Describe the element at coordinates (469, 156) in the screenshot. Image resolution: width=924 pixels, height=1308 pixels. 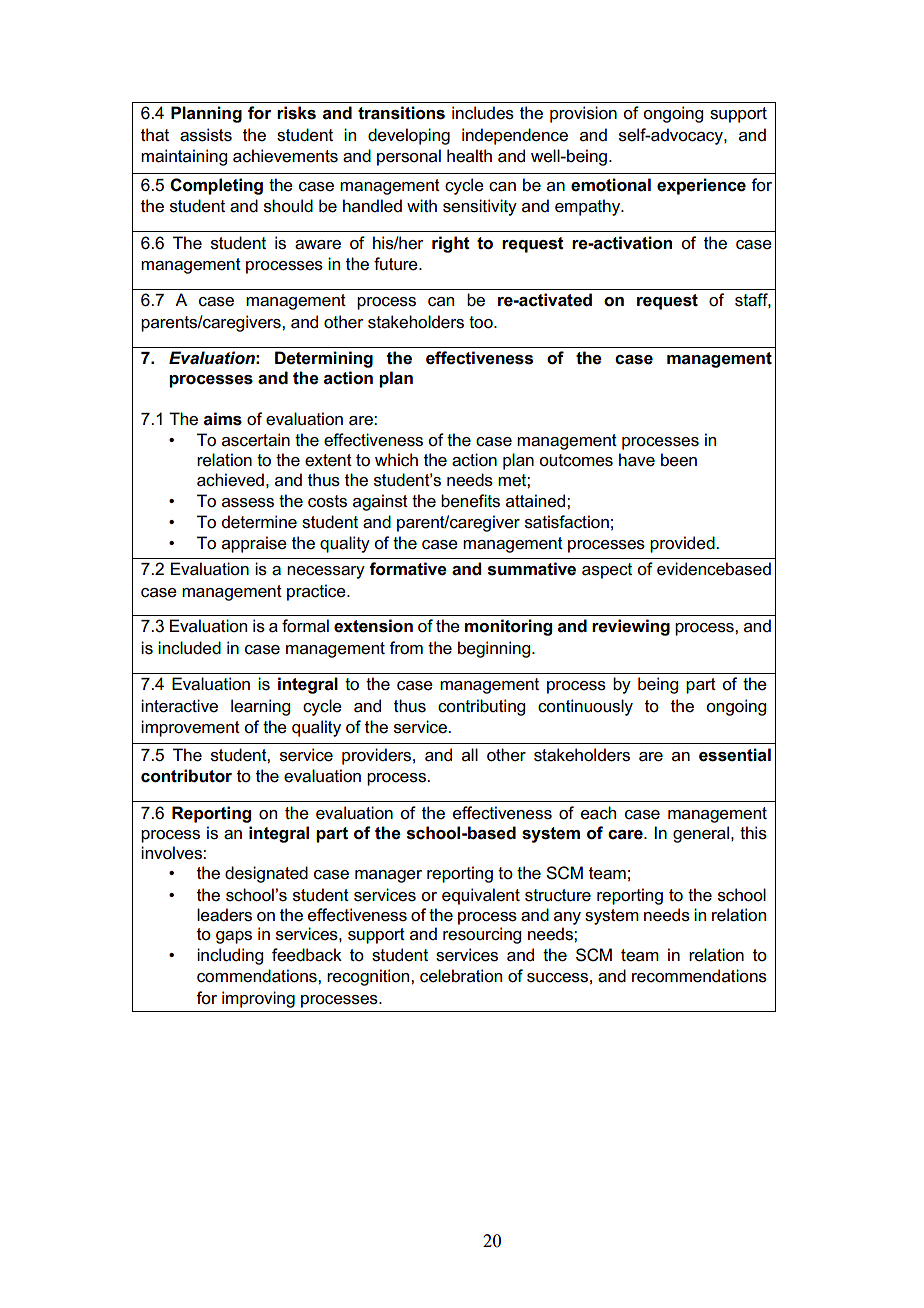
I see `health` at that location.
